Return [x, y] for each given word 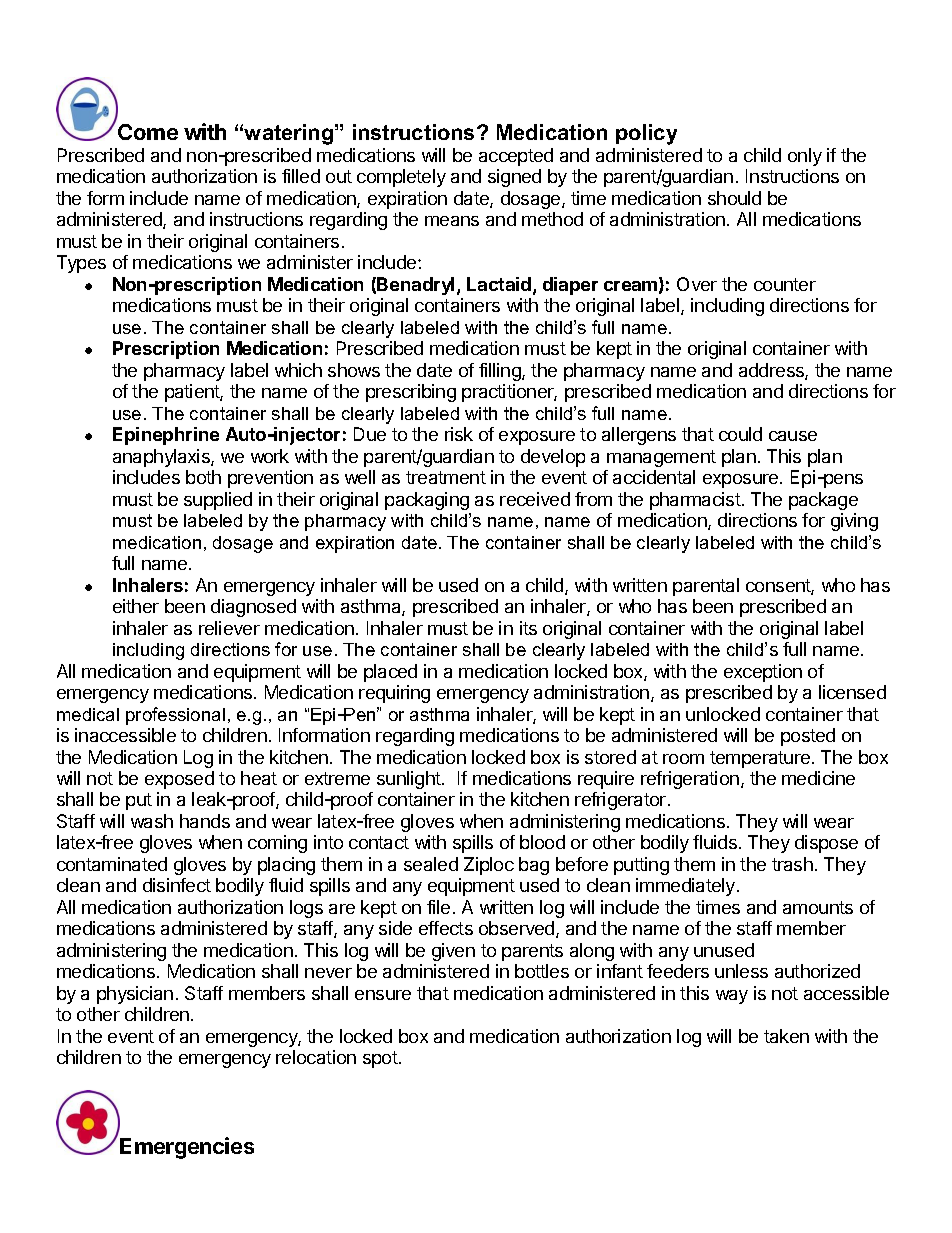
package [823, 501]
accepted [516, 157]
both [203, 477]
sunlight [410, 780]
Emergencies [187, 1148]
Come [148, 132]
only [805, 157]
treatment [446, 477]
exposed [179, 780]
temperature [760, 759]
